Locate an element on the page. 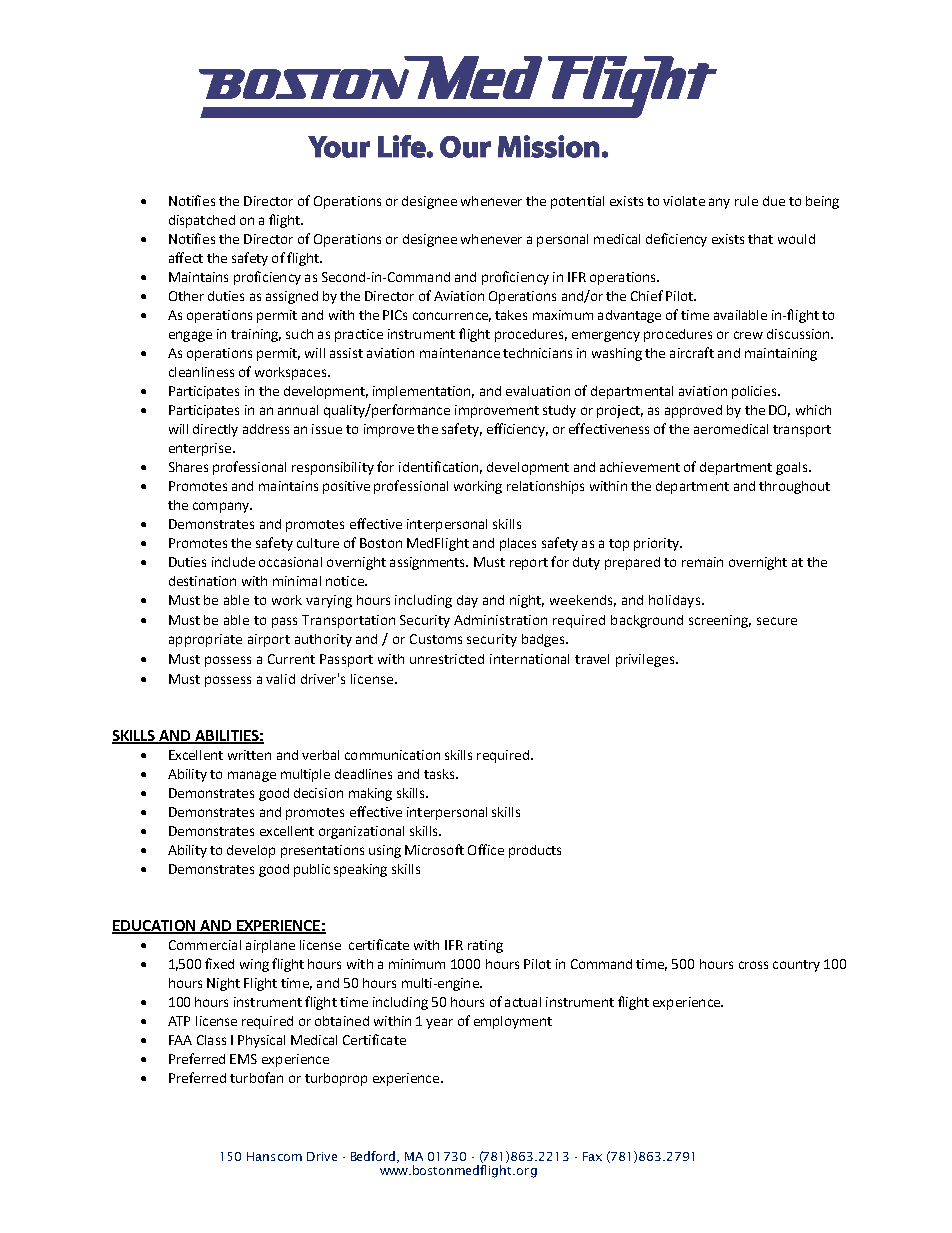 The height and width of the document is (1233, 952). turbofan is located at coordinates (256, 1077).
